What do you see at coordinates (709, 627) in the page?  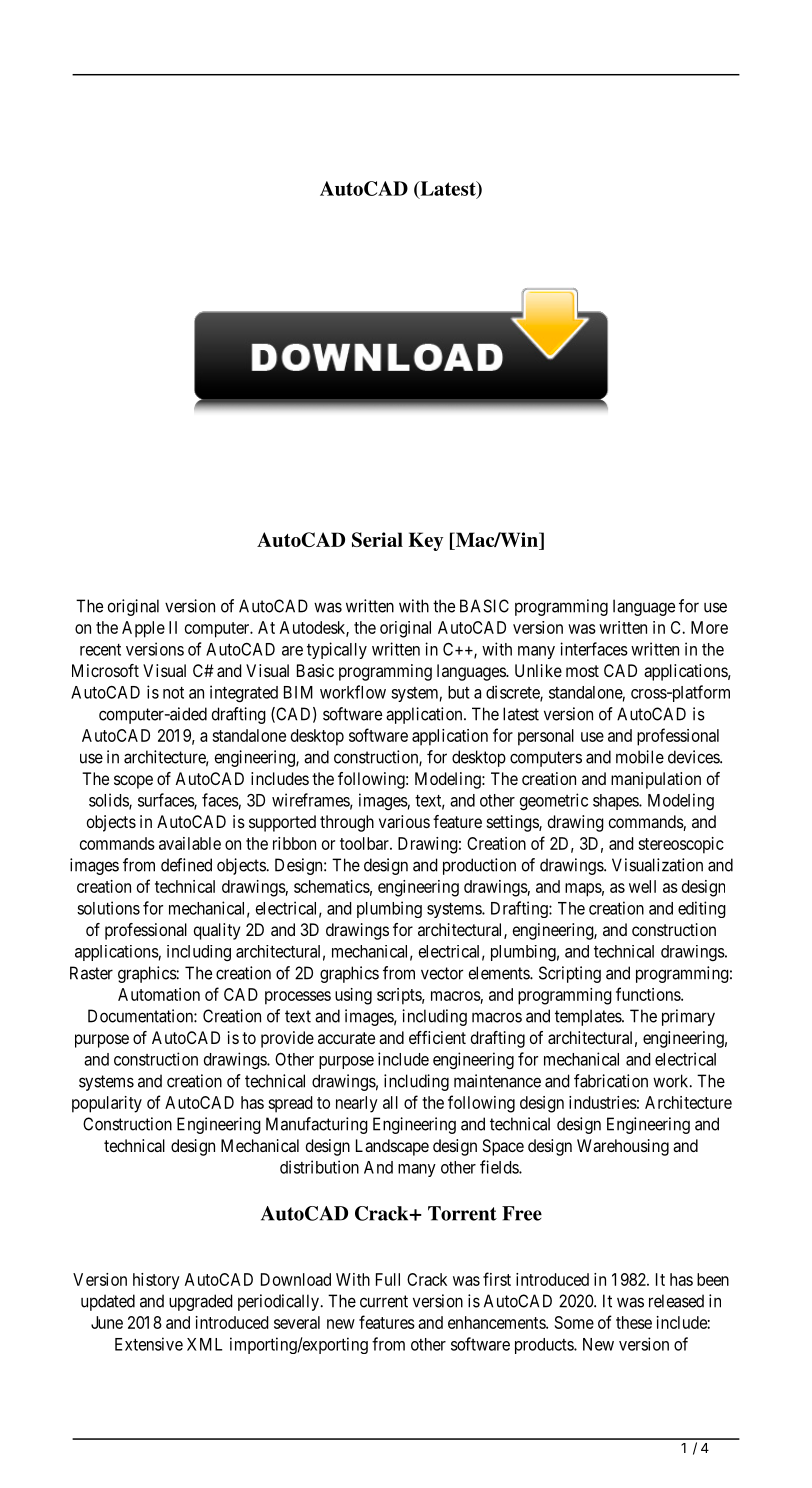 I see `More` at bounding box center [709, 627].
